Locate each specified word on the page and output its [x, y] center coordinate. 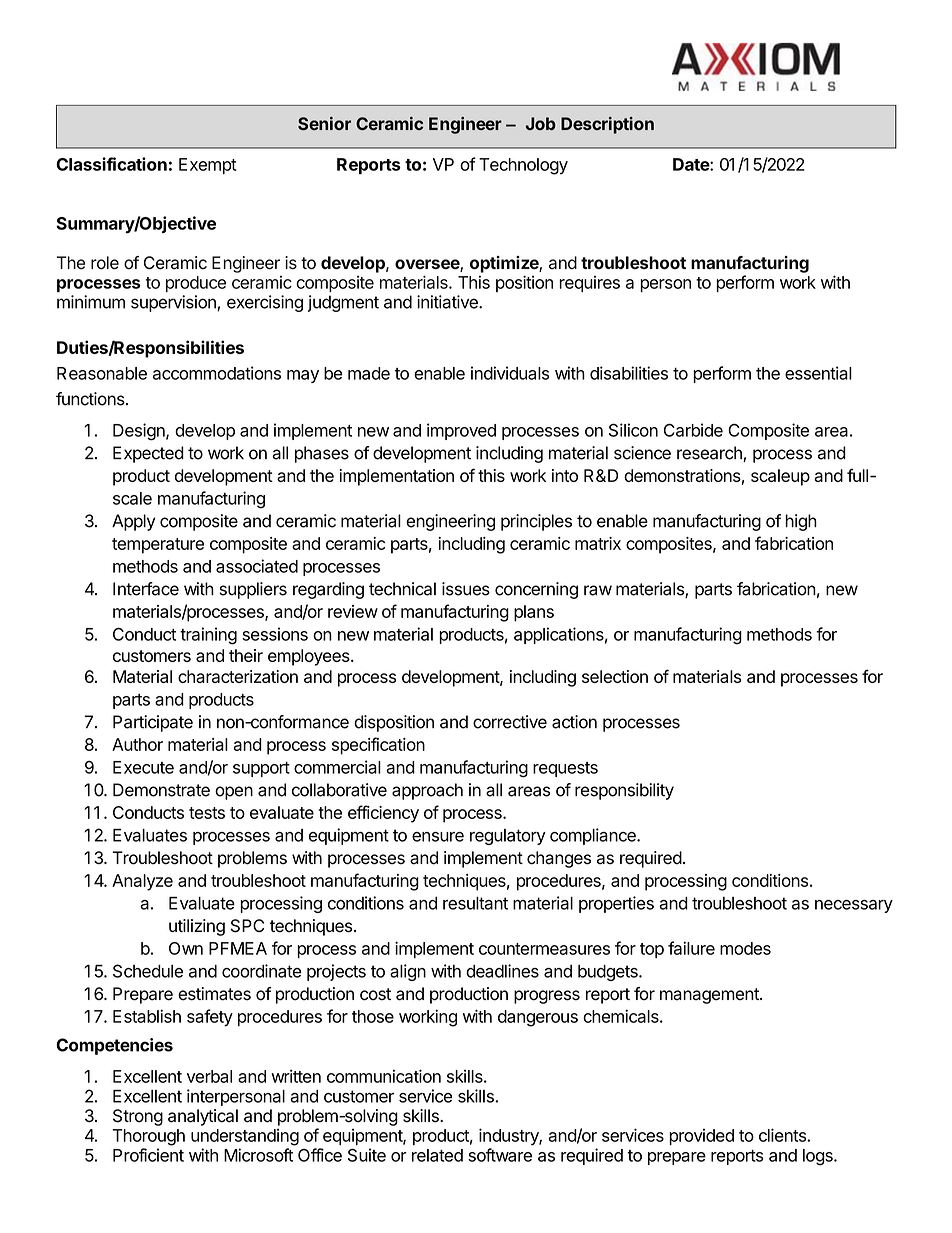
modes [745, 948]
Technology [523, 166]
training [208, 636]
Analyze [142, 882]
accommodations [217, 373]
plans [534, 613]
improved [461, 431]
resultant [475, 903]
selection [615, 676]
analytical [203, 1117]
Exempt [208, 166]
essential [818, 373]
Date [692, 164]
